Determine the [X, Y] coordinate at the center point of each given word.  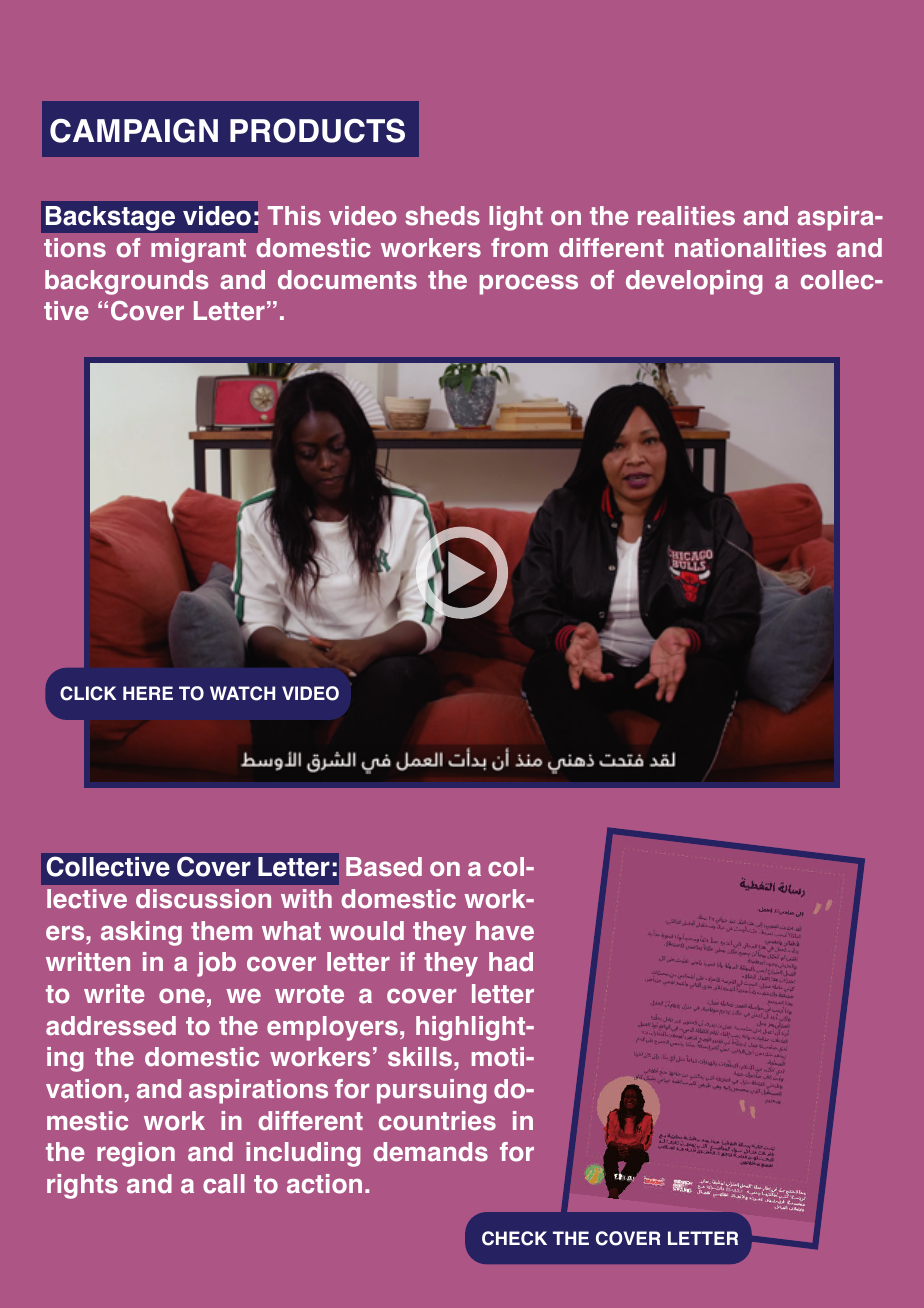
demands [430, 1152]
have [505, 931]
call [224, 1184]
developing [694, 282]
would [366, 931]
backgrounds [126, 282]
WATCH [242, 693]
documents [347, 280]
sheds [442, 216]
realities [686, 216]
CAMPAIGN [134, 130]
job [216, 964]
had [511, 962]
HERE [148, 693]
